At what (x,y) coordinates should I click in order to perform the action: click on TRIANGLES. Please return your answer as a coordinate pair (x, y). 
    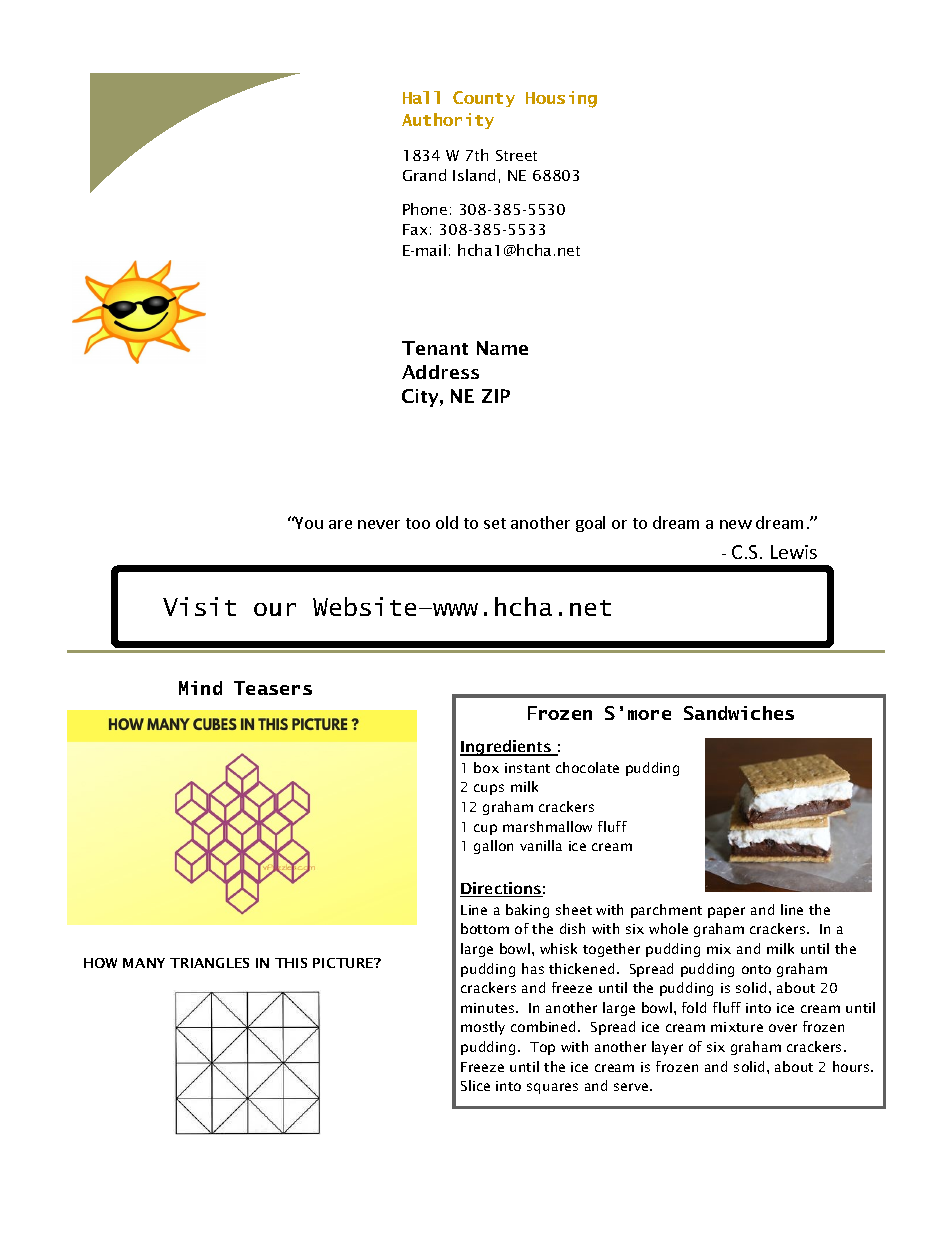
    Looking at the image, I should click on (209, 963).
